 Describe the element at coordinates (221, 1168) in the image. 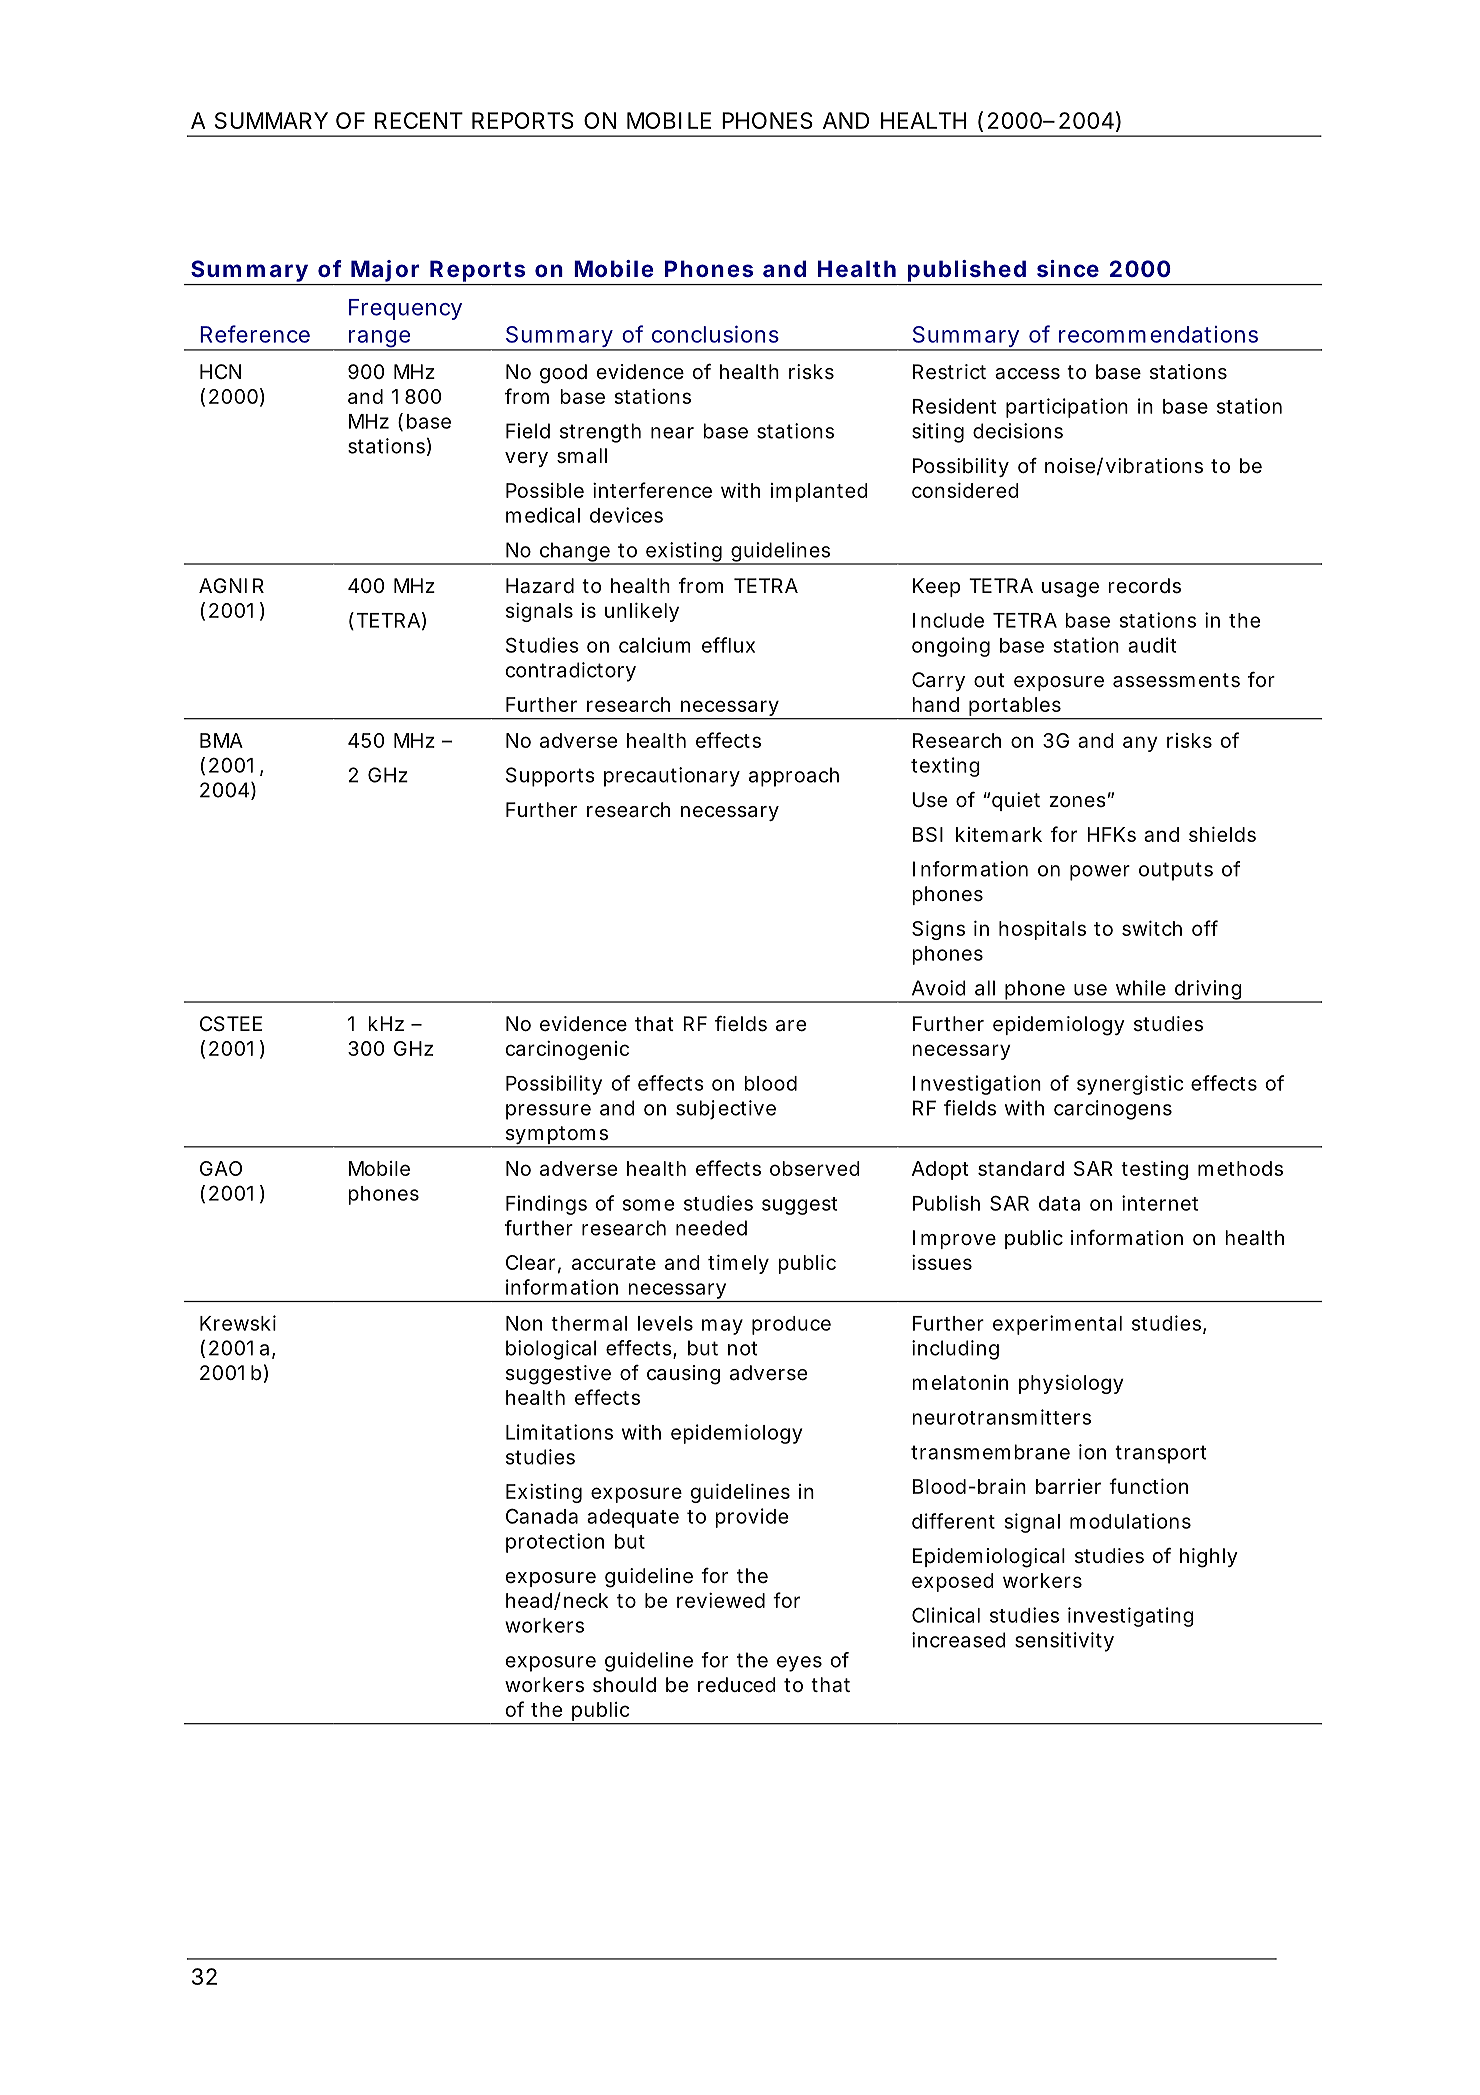

I see `GAO` at that location.
